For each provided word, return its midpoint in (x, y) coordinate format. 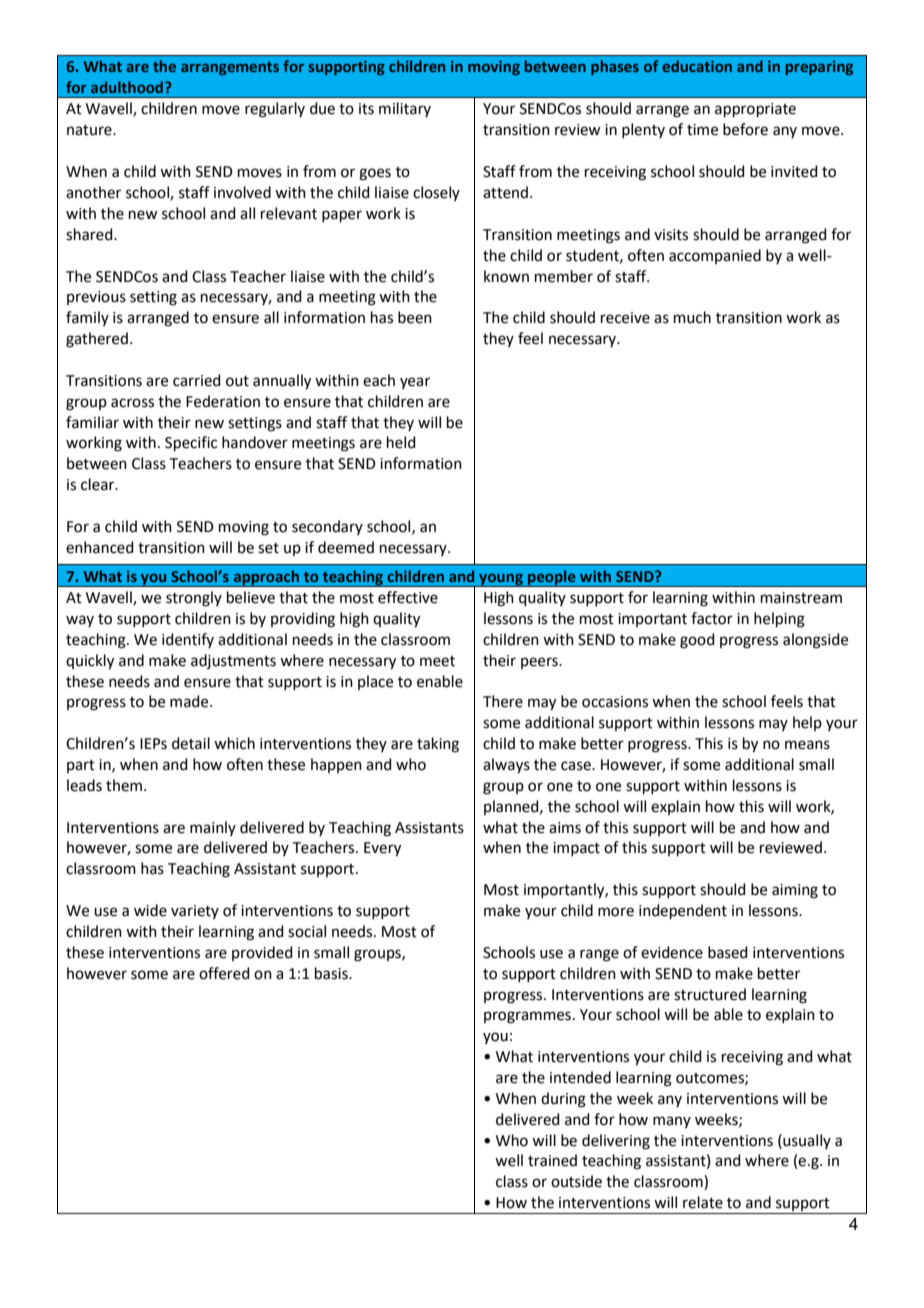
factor (712, 618)
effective (408, 597)
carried (197, 380)
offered (224, 973)
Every (382, 849)
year (415, 383)
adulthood (128, 87)
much (692, 317)
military (405, 109)
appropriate (755, 110)
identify (188, 640)
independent (683, 911)
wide (150, 910)
